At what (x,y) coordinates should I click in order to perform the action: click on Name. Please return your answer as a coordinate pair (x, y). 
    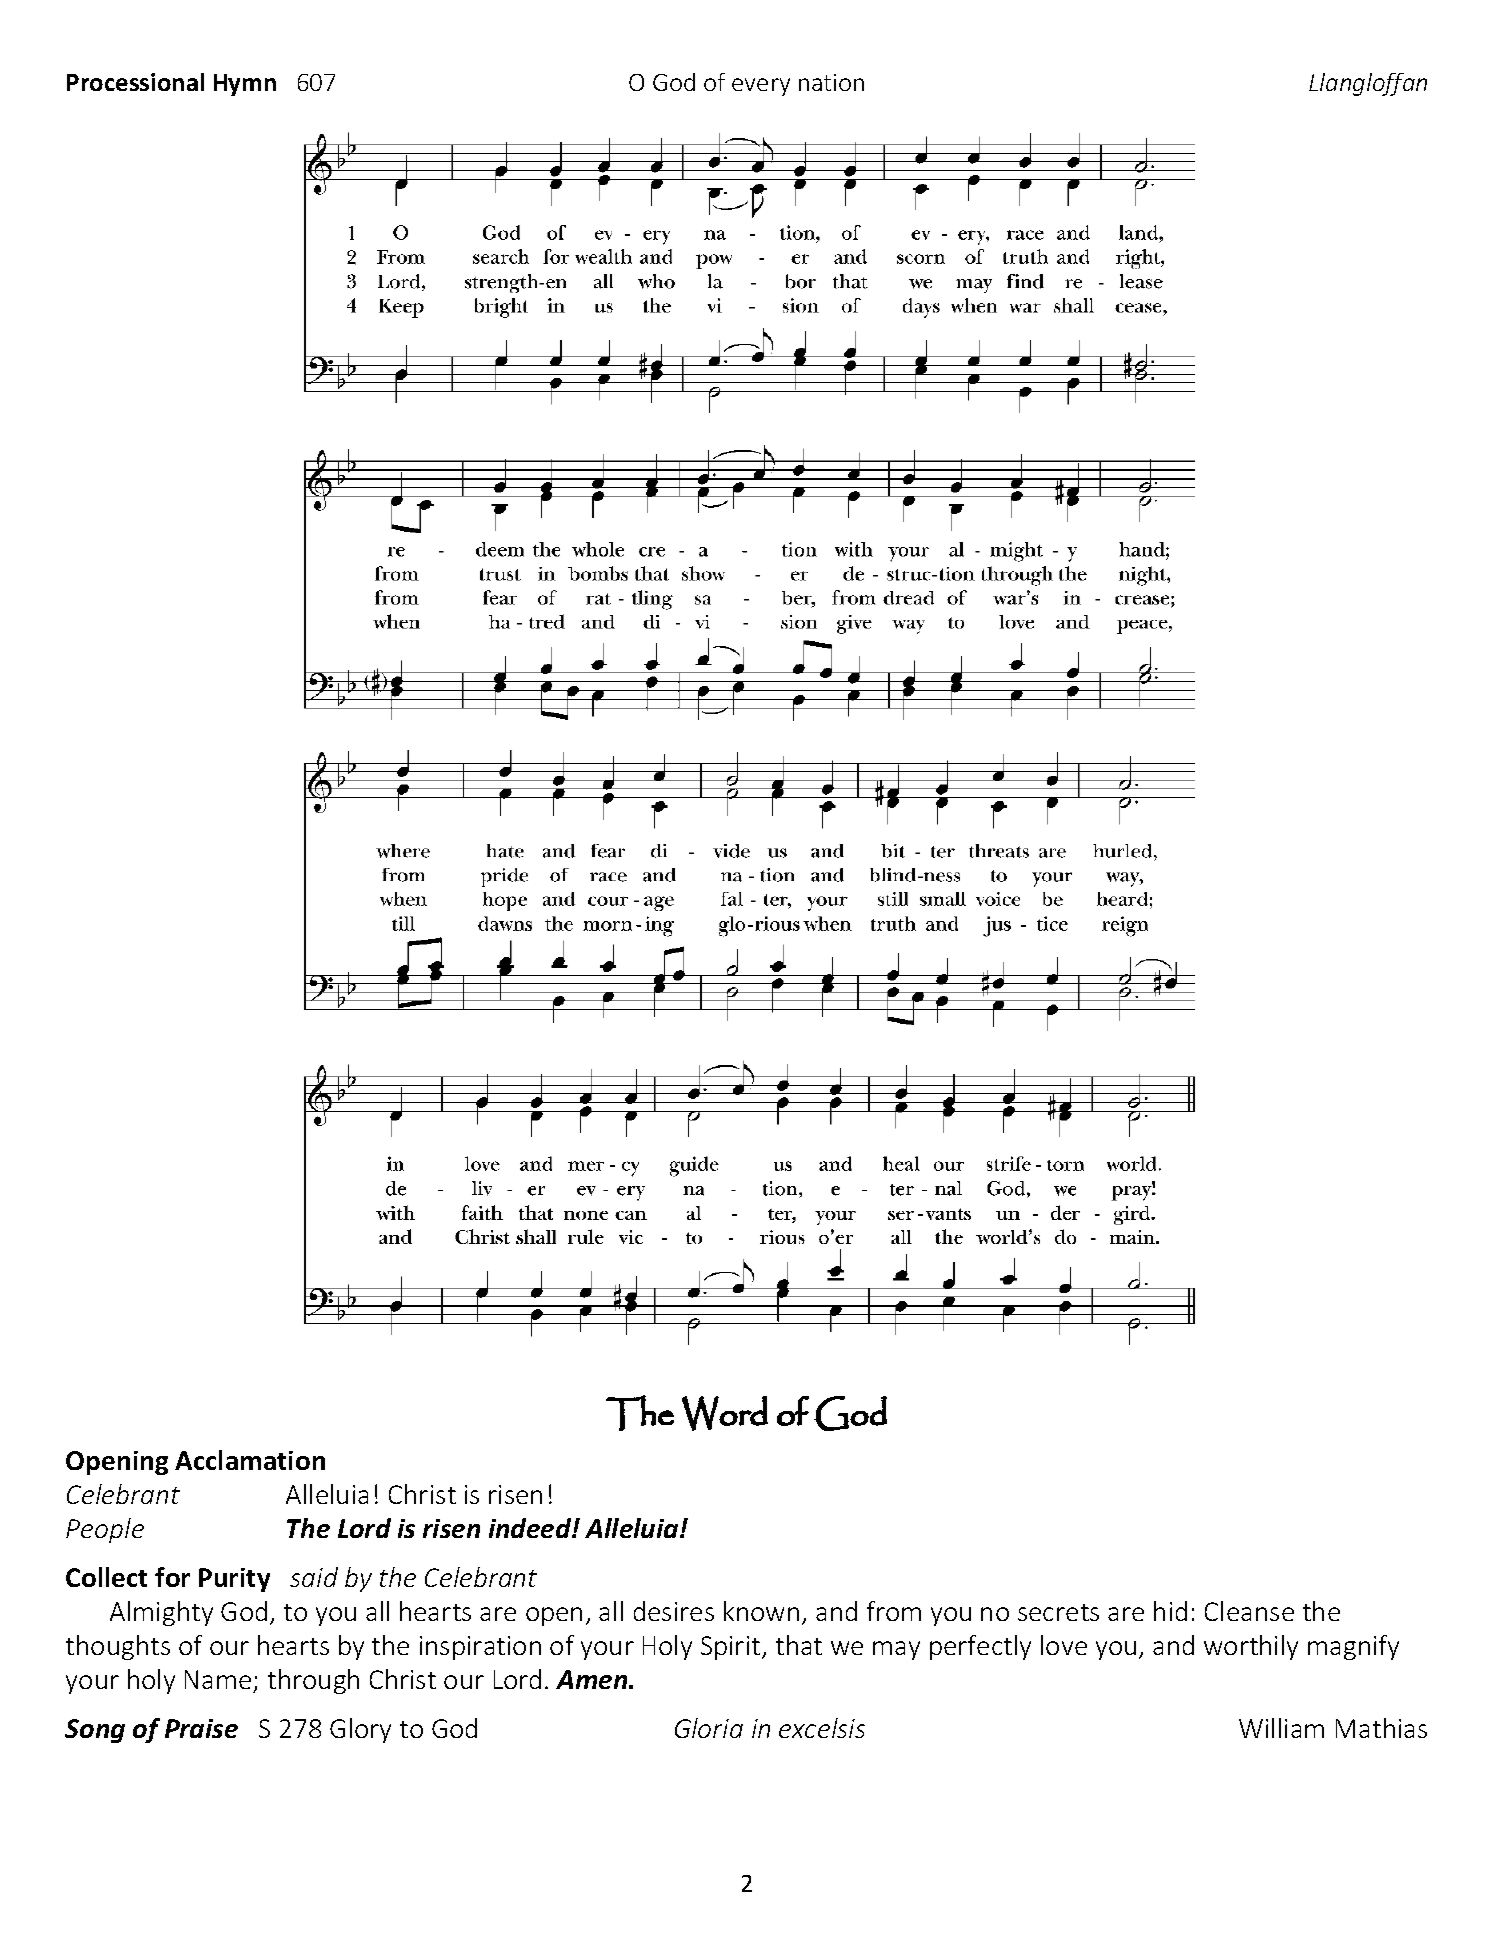
    Looking at the image, I should click on (219, 1681).
